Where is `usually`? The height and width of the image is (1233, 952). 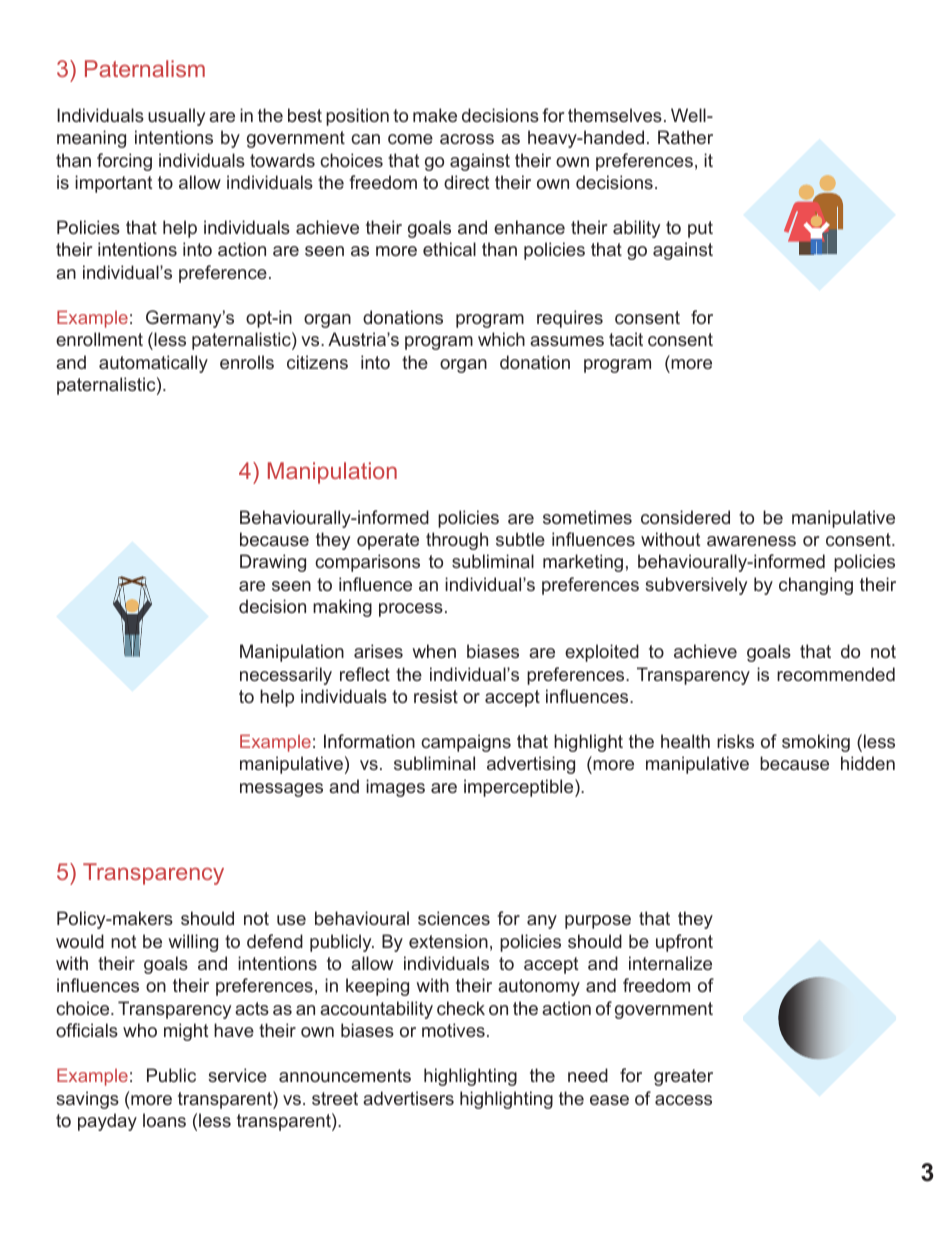 usually is located at coordinates (176, 117).
